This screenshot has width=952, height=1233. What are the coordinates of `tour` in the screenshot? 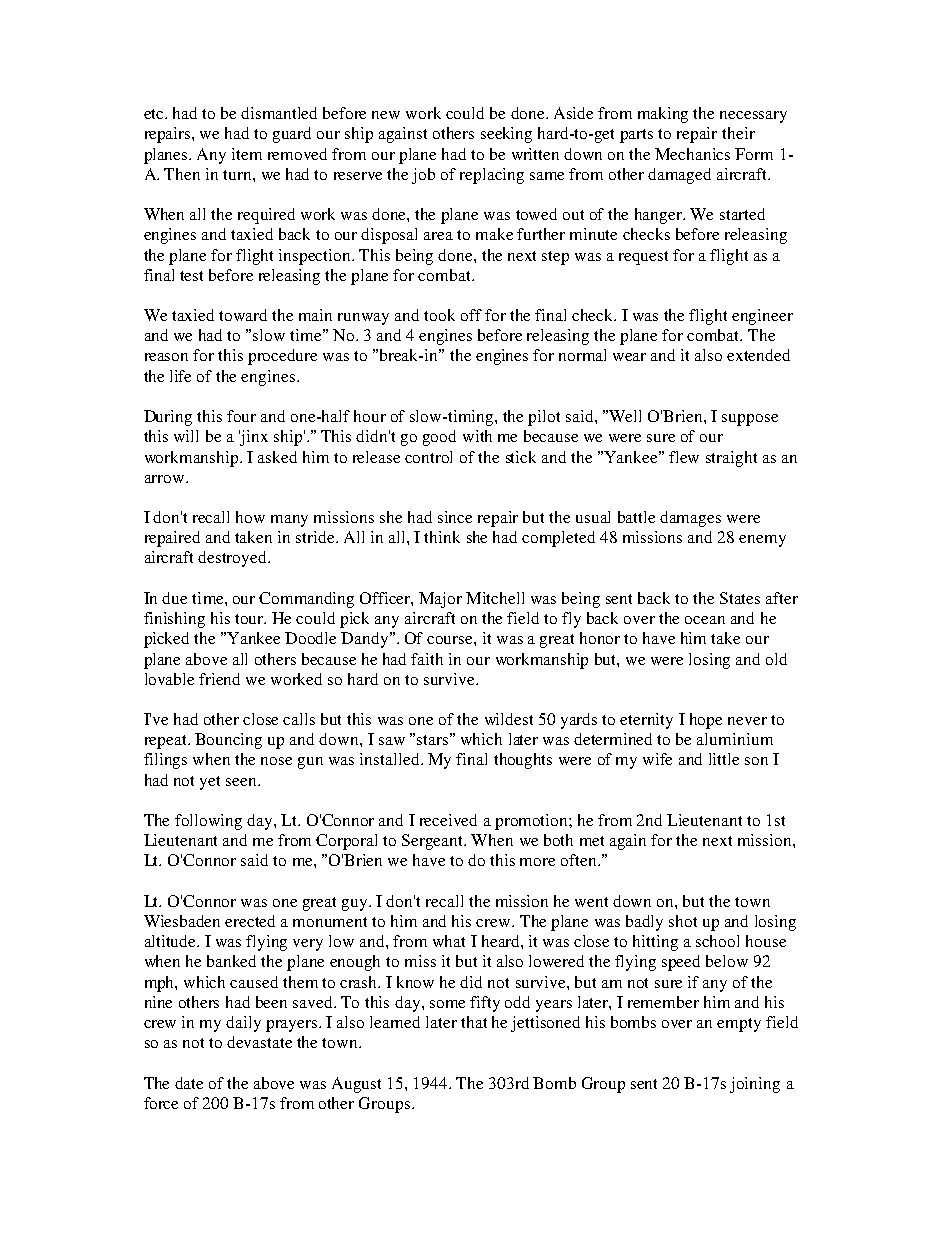 It's located at (250, 619).
